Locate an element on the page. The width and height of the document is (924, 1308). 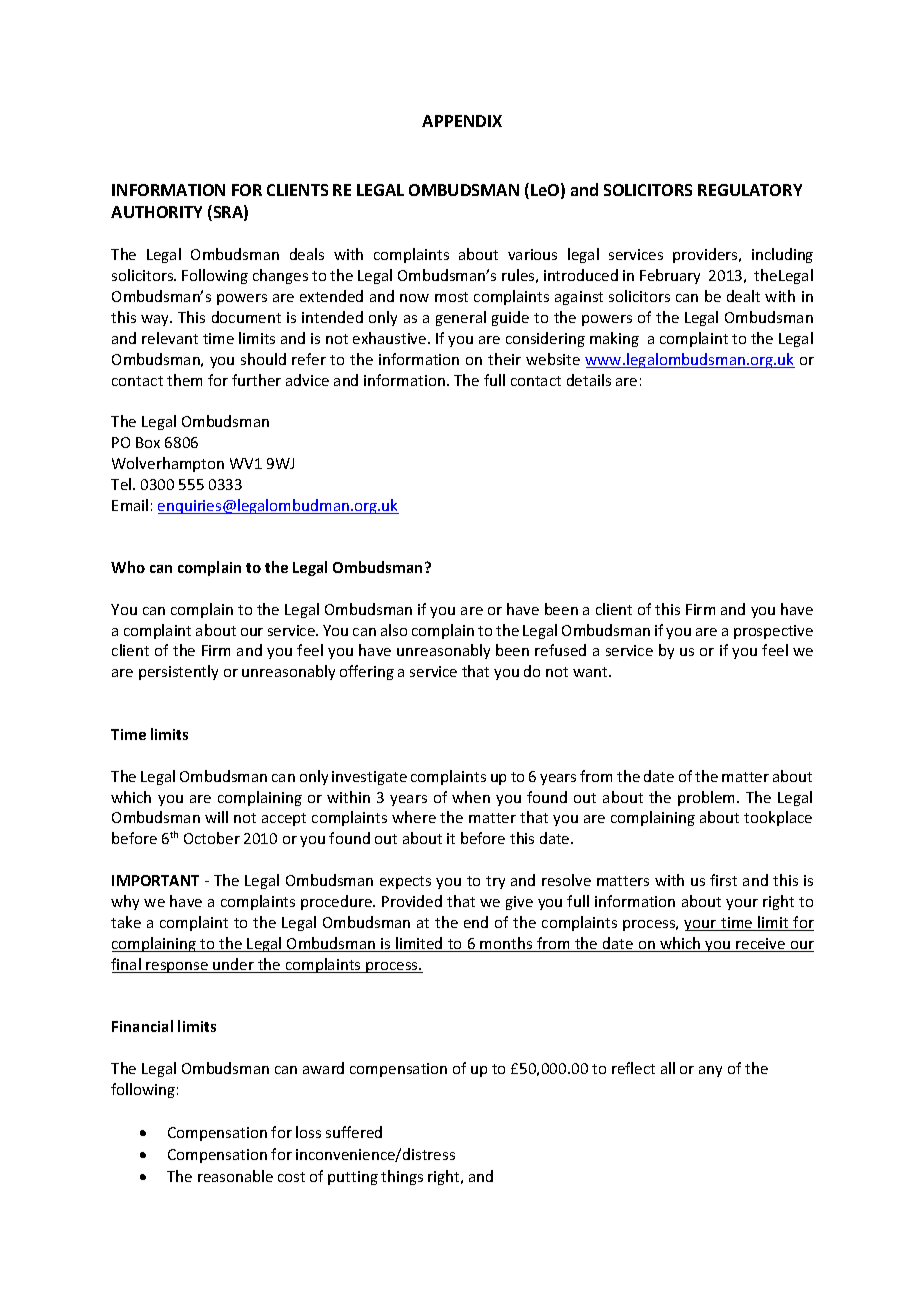
REGULATORY is located at coordinates (750, 190).
